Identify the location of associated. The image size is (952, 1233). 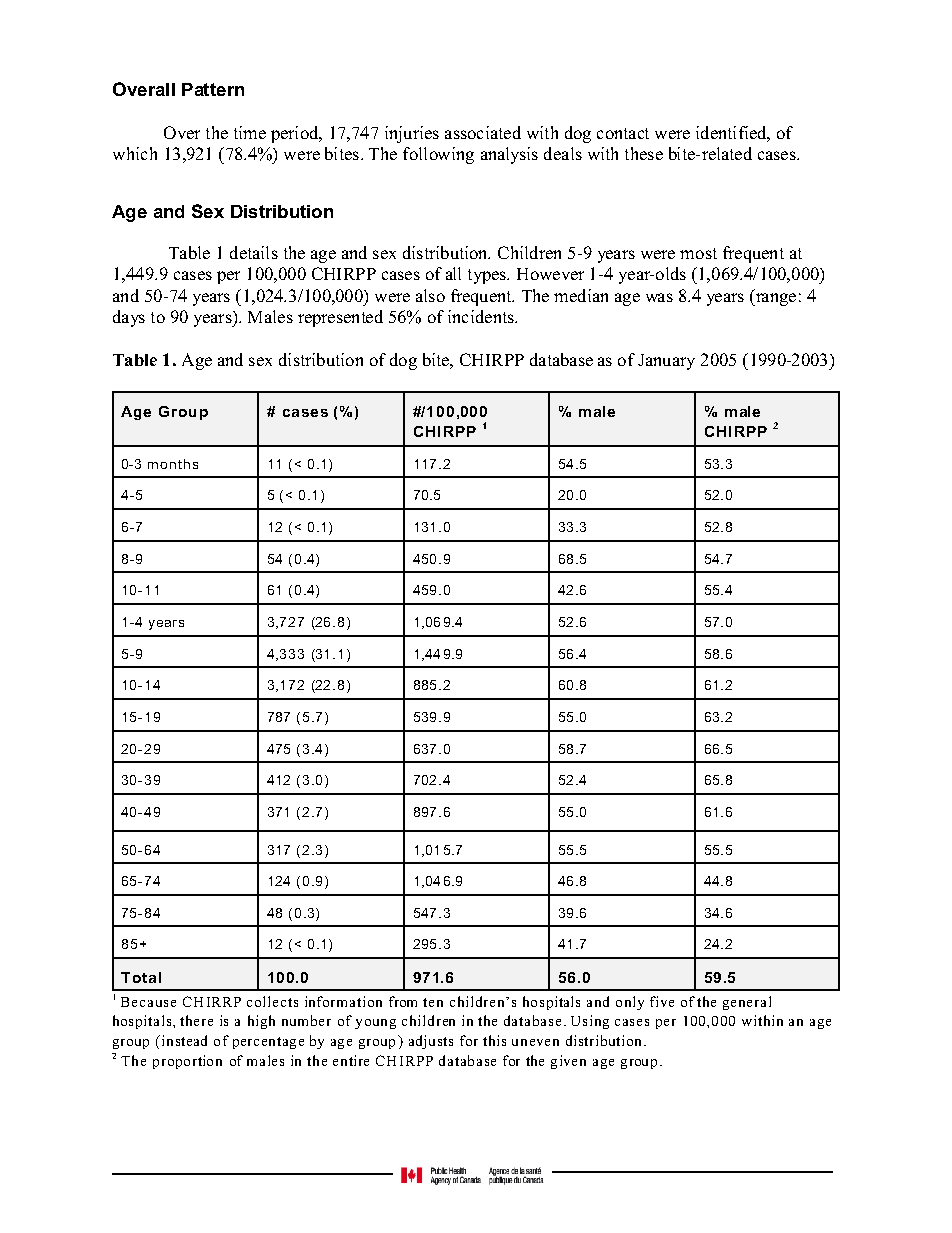
(483, 132).
